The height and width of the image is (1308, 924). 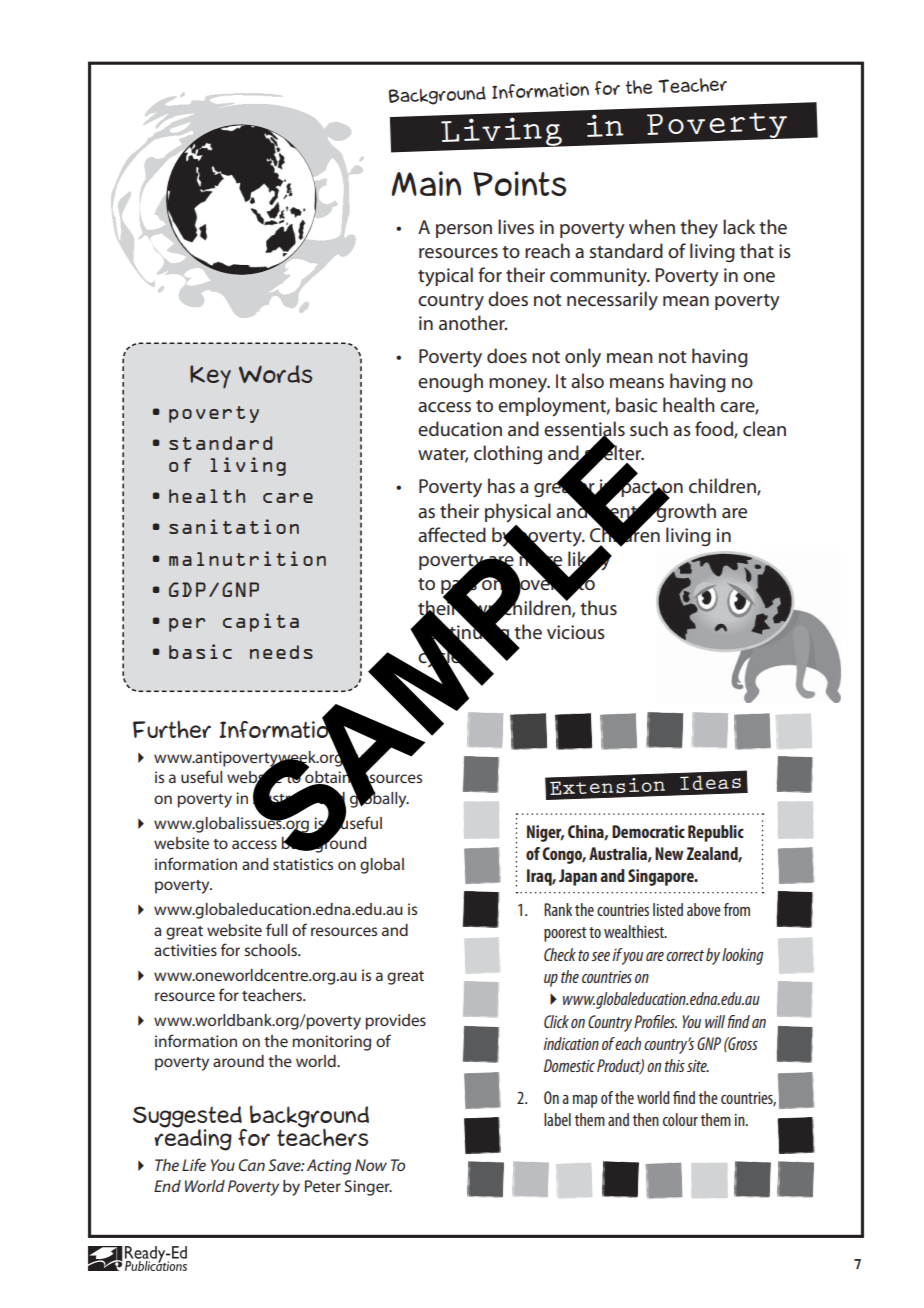 I want to click on they, so click(x=699, y=229).
